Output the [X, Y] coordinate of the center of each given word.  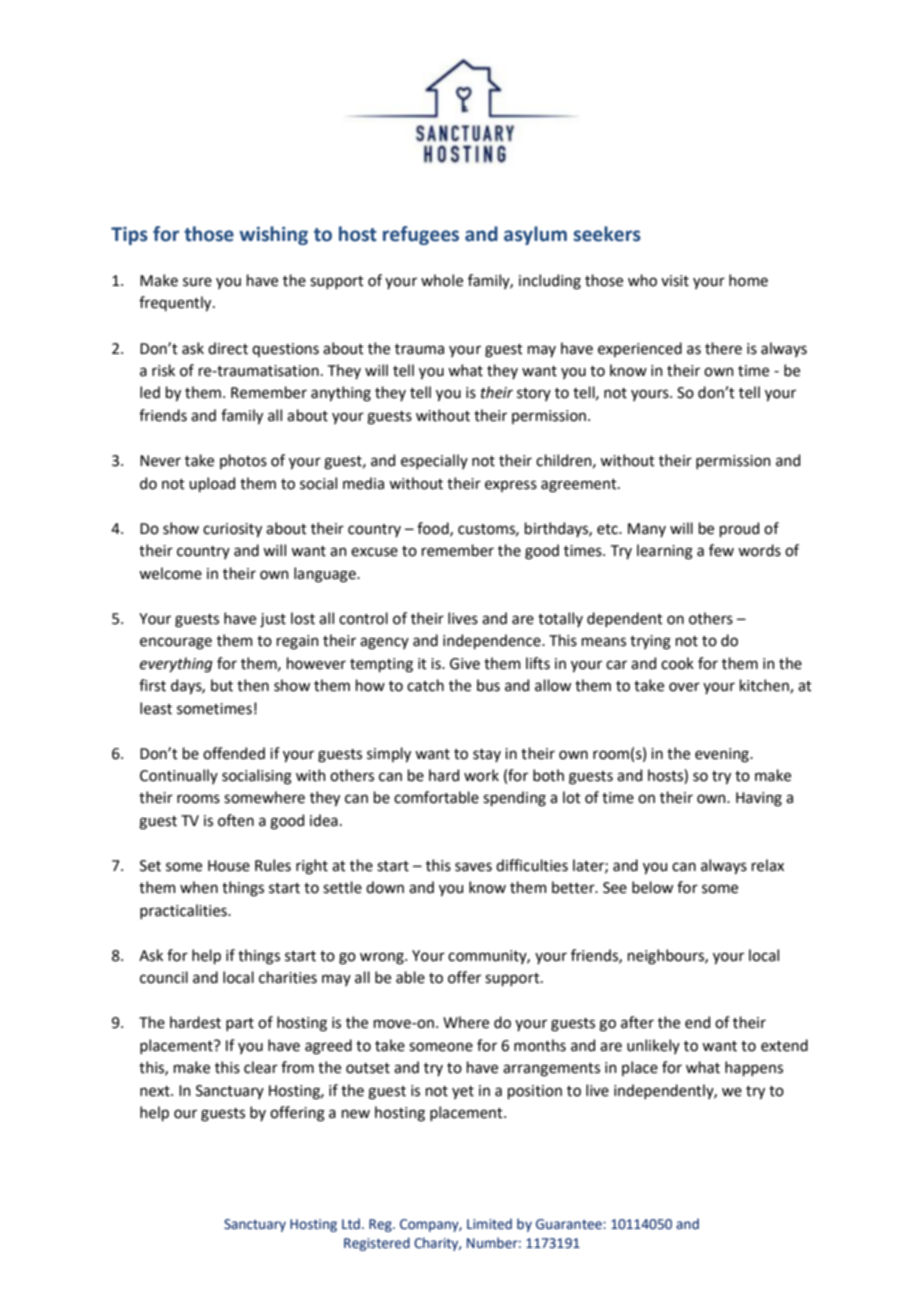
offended [234, 753]
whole [442, 280]
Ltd [351, 1223]
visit [675, 281]
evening [723, 755]
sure [197, 282]
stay [487, 755]
